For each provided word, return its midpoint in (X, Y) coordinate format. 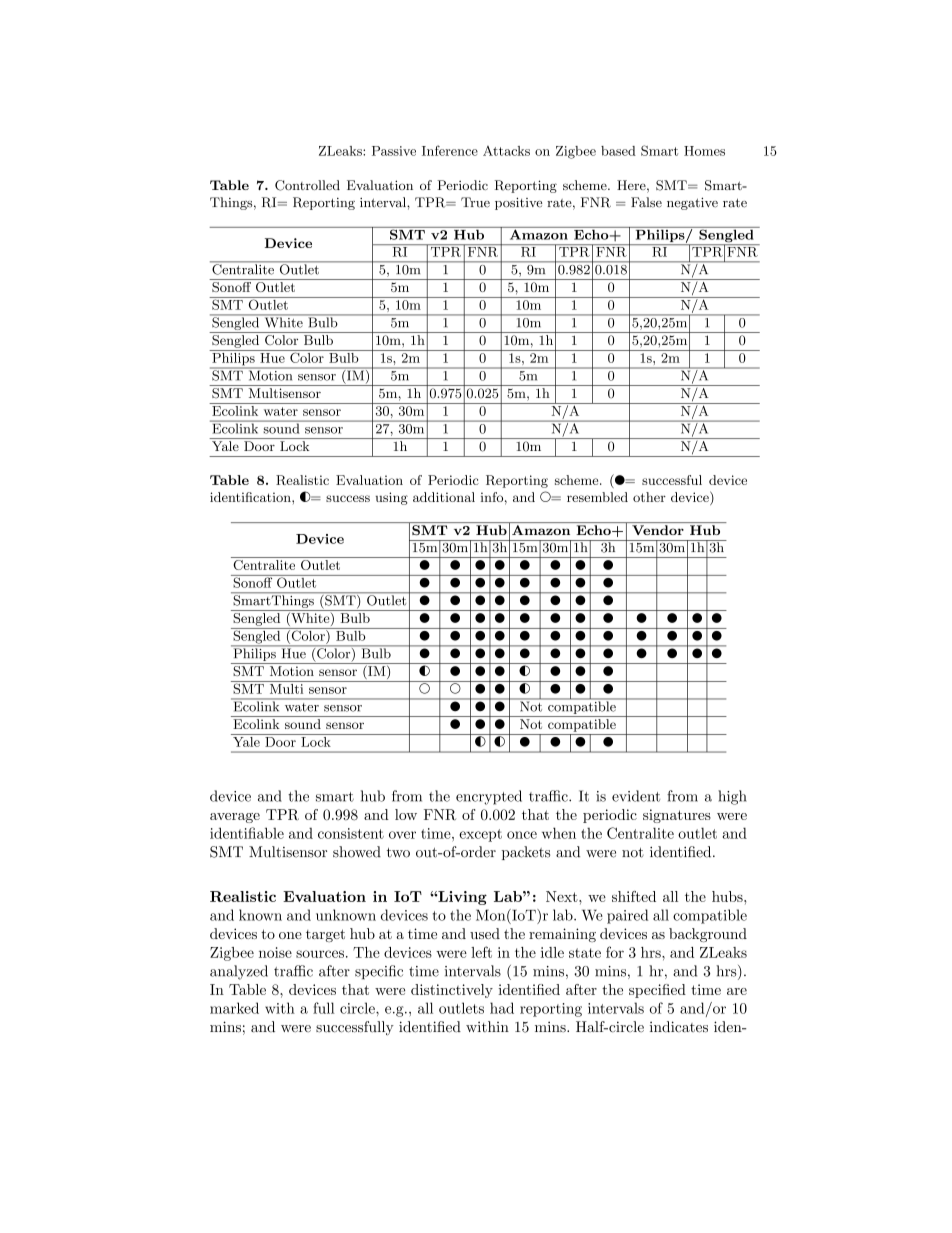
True (475, 202)
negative (692, 203)
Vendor (658, 530)
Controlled (307, 185)
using (391, 498)
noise (275, 952)
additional (444, 497)
